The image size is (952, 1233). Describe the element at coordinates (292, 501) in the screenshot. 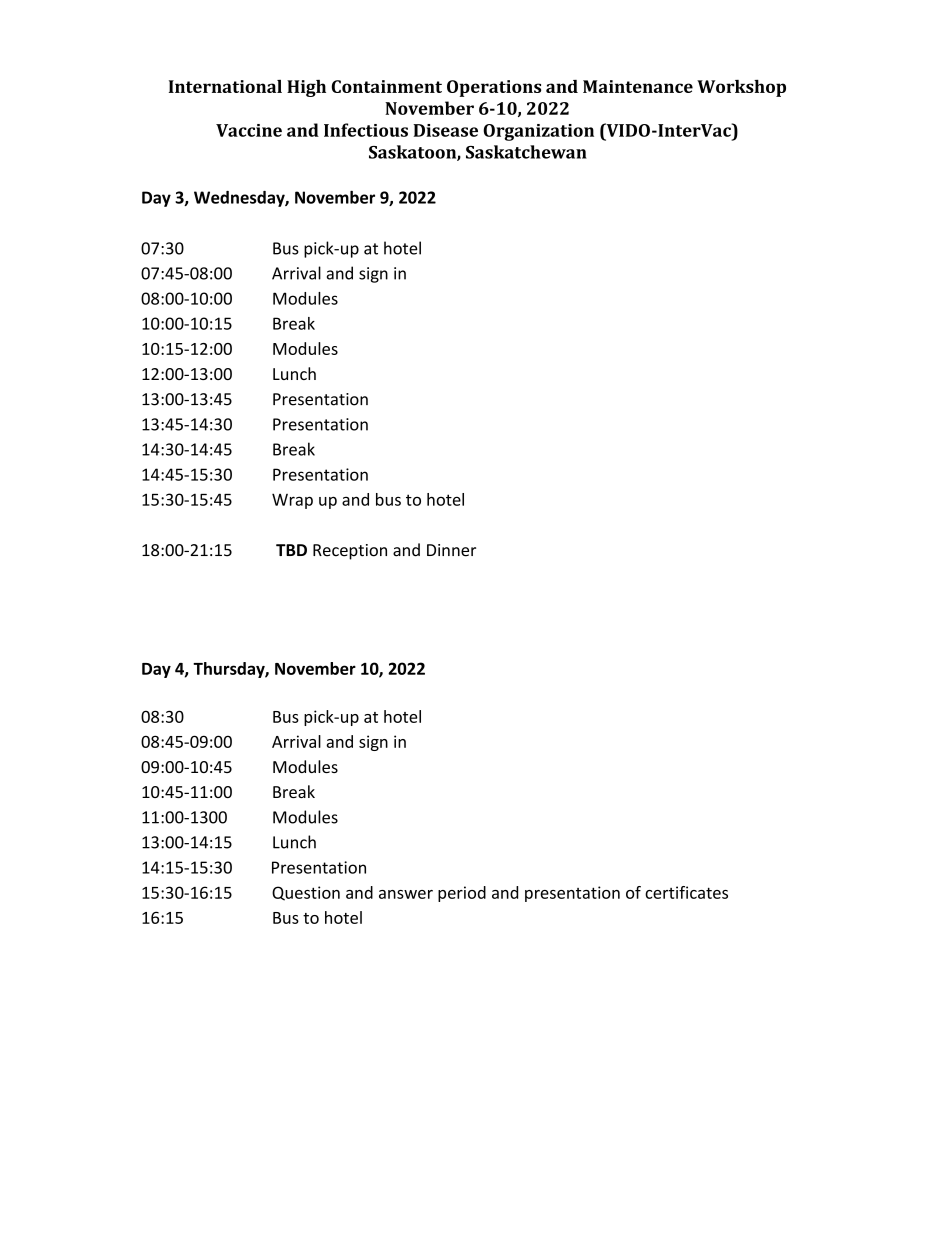

I see `Wrap` at that location.
